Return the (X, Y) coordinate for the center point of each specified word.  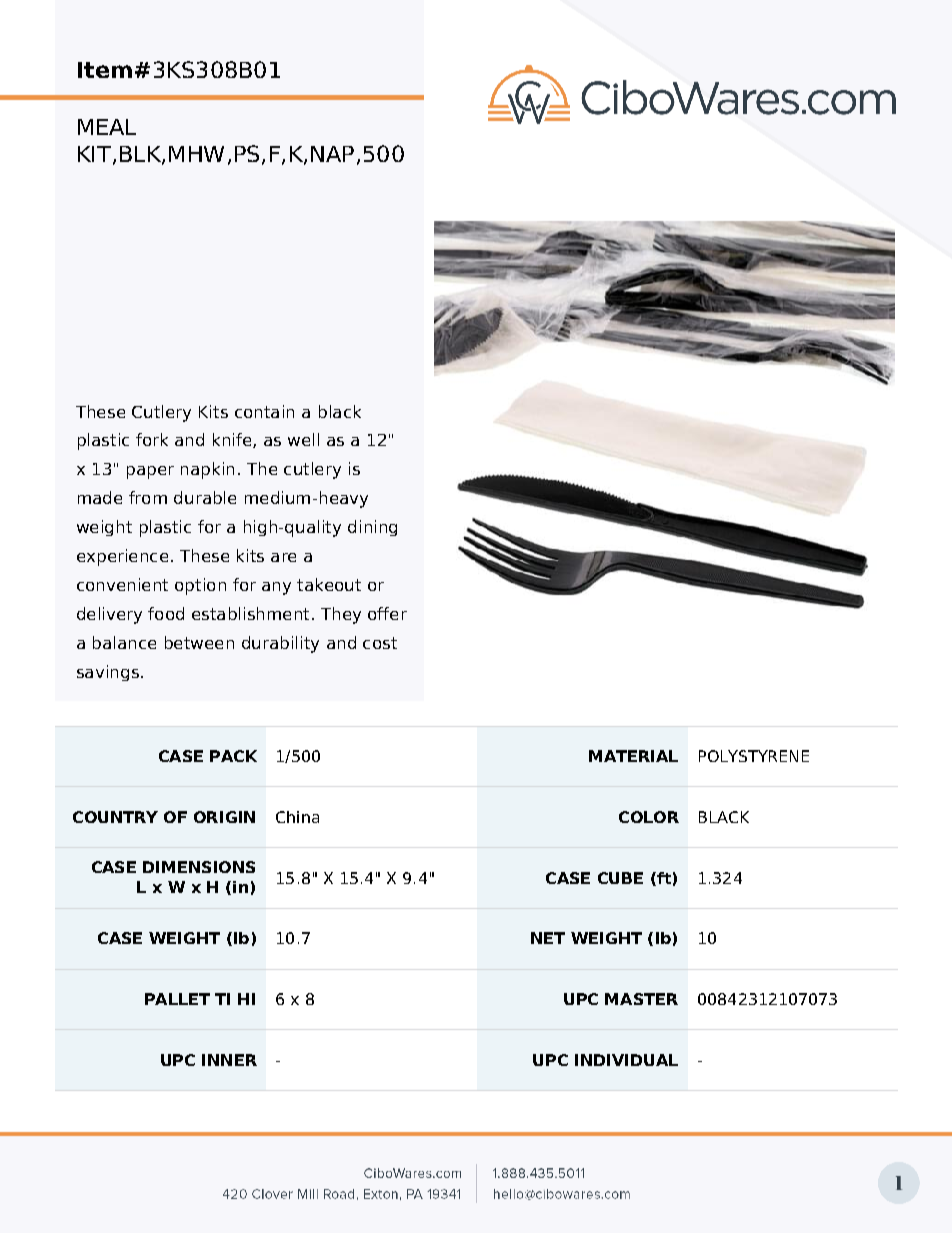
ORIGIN (224, 817)
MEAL (107, 127)
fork (152, 439)
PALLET (177, 999)
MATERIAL (633, 756)
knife (233, 440)
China (297, 817)
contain (264, 411)
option (200, 586)
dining (372, 528)
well (303, 439)
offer (387, 613)
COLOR (649, 817)
